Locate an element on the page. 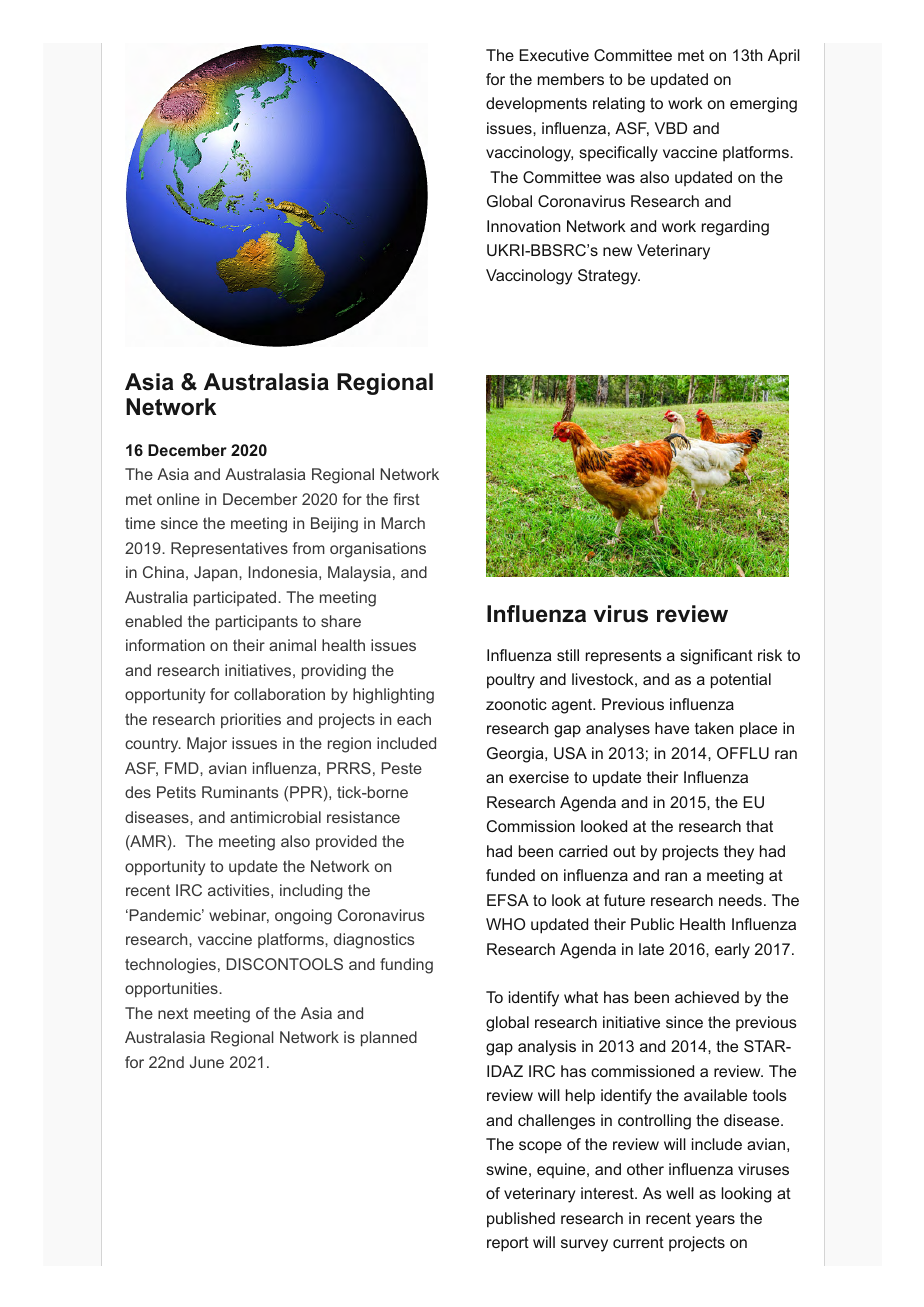 The height and width of the image is (1307, 924). report is located at coordinates (508, 1244).
